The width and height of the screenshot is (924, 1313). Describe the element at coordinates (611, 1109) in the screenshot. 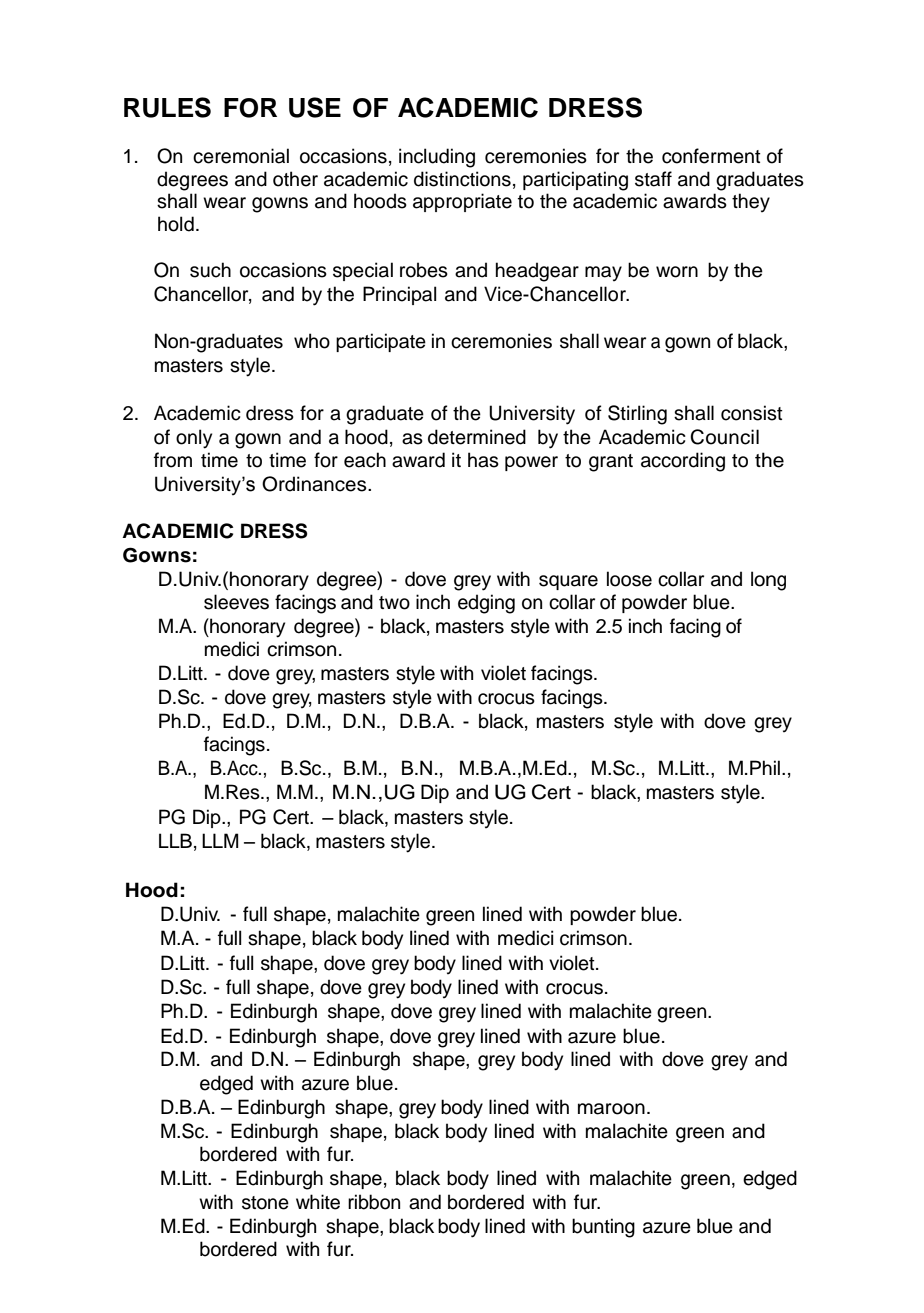

I see `maroon` at that location.
